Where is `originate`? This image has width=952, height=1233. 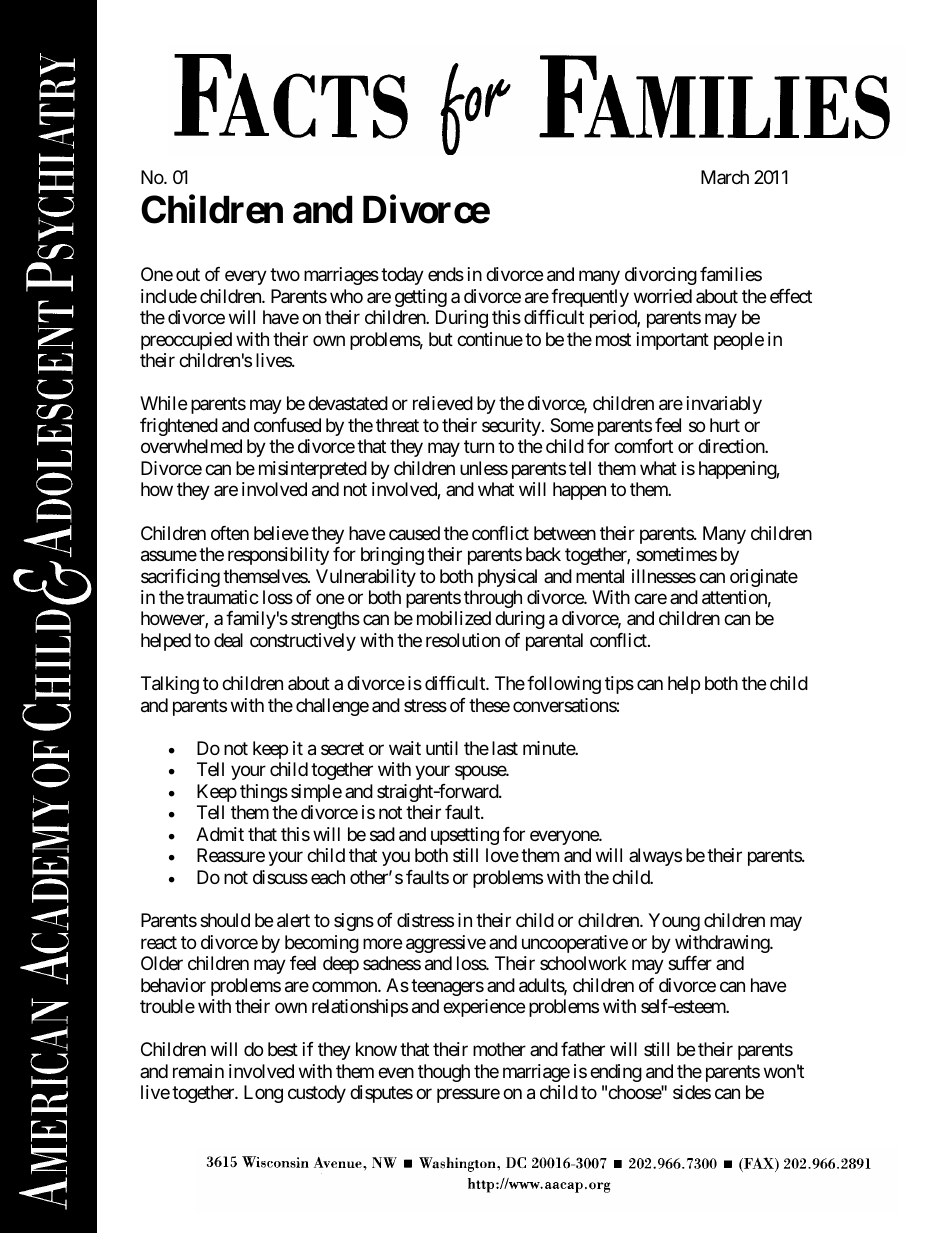
originate is located at coordinates (764, 578).
